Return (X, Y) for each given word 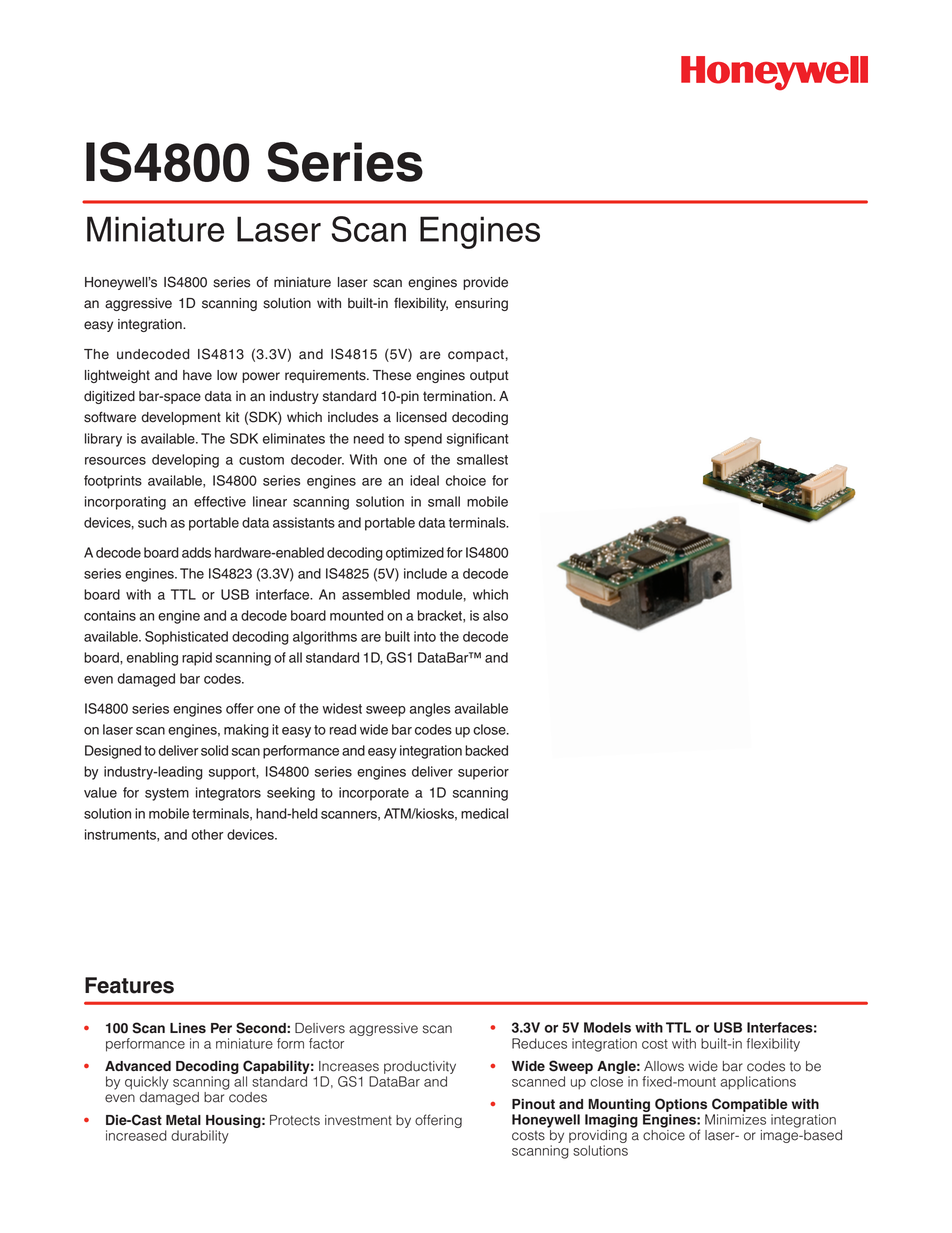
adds (196, 552)
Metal (183, 1120)
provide (485, 283)
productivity (420, 1067)
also (495, 615)
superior (483, 773)
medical (484, 813)
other (207, 834)
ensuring (481, 304)
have (197, 375)
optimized (415, 554)
